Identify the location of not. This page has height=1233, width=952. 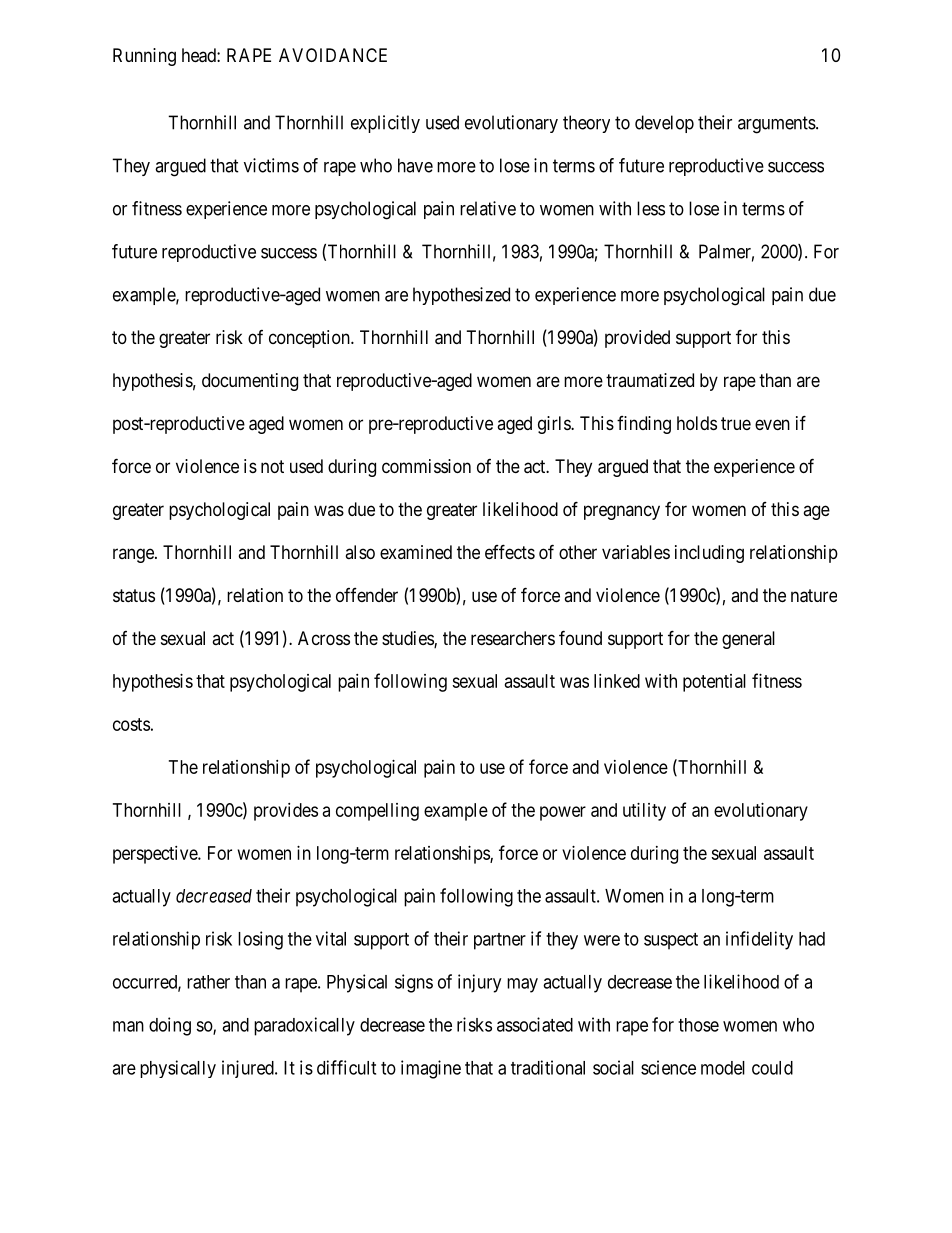
(272, 466).
